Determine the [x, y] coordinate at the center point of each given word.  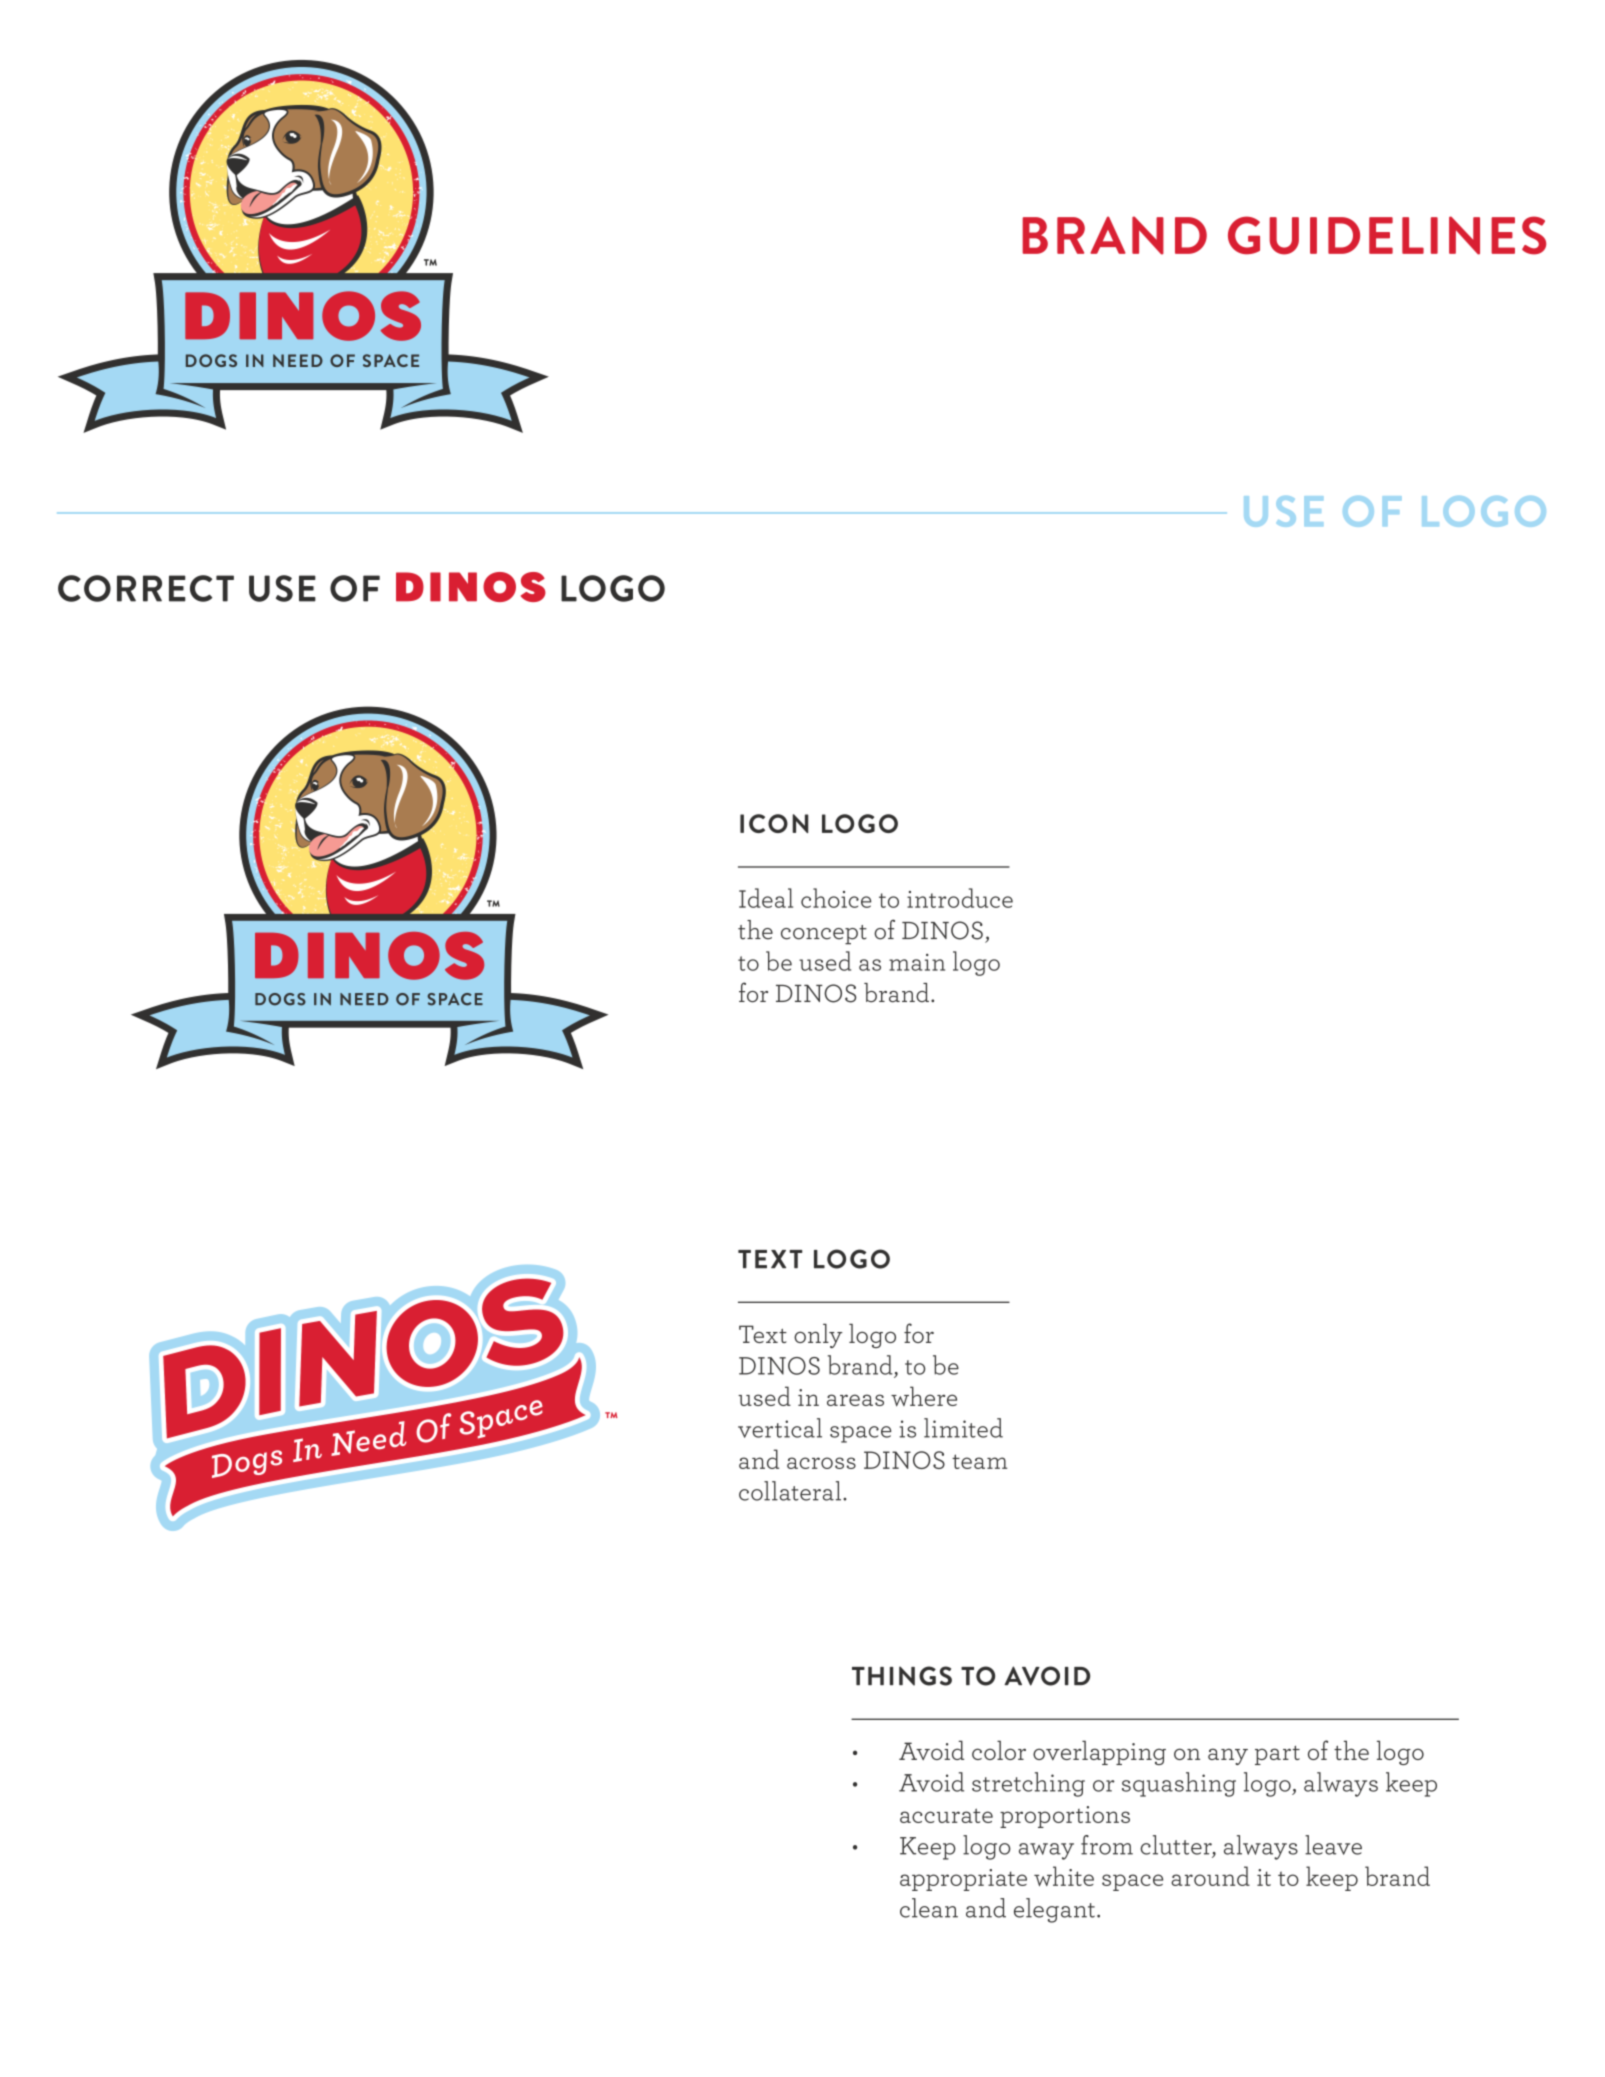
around [1210, 1876]
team [979, 1461]
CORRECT [146, 588]
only [818, 1336]
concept [824, 935]
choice [836, 898]
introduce [960, 898]
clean [929, 1908]
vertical [780, 1428]
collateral [790, 1491]
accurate [946, 1815]
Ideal [766, 898]
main [917, 962]
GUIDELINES [1387, 235]
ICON [774, 823]
